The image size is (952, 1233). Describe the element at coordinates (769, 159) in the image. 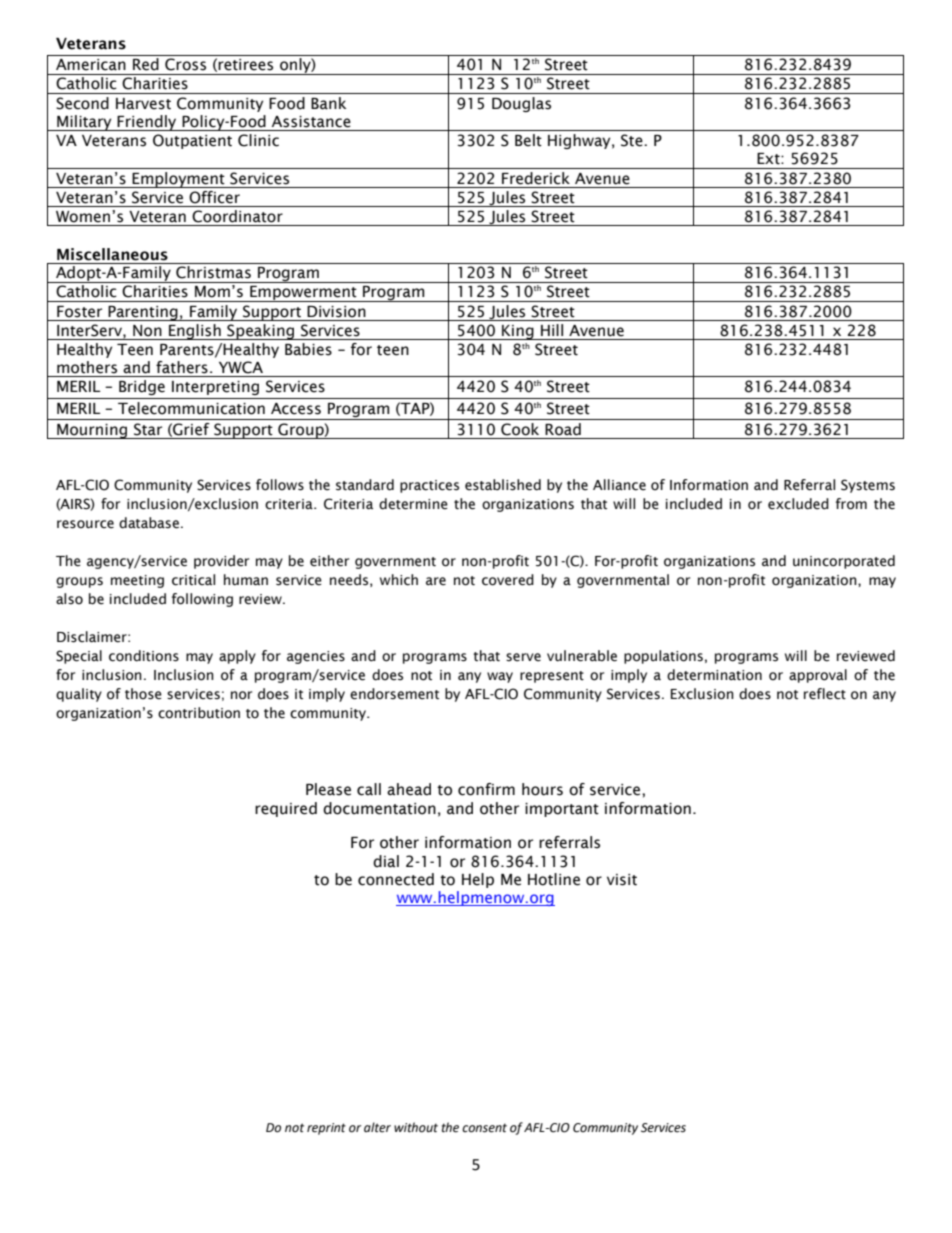

I see `Ext` at that location.
